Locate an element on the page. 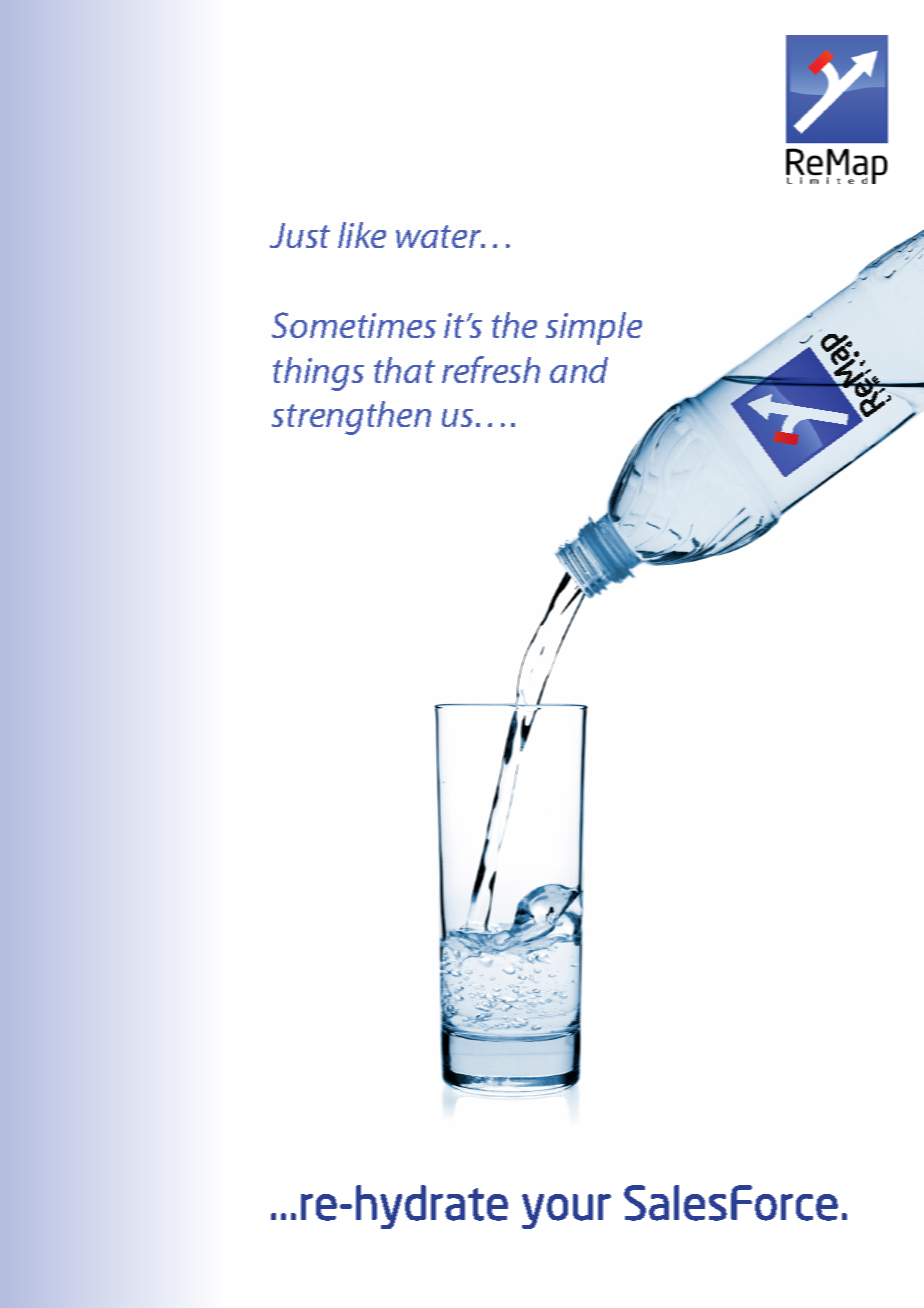 This document has width=924, height=1308. simple is located at coordinates (594, 328).
